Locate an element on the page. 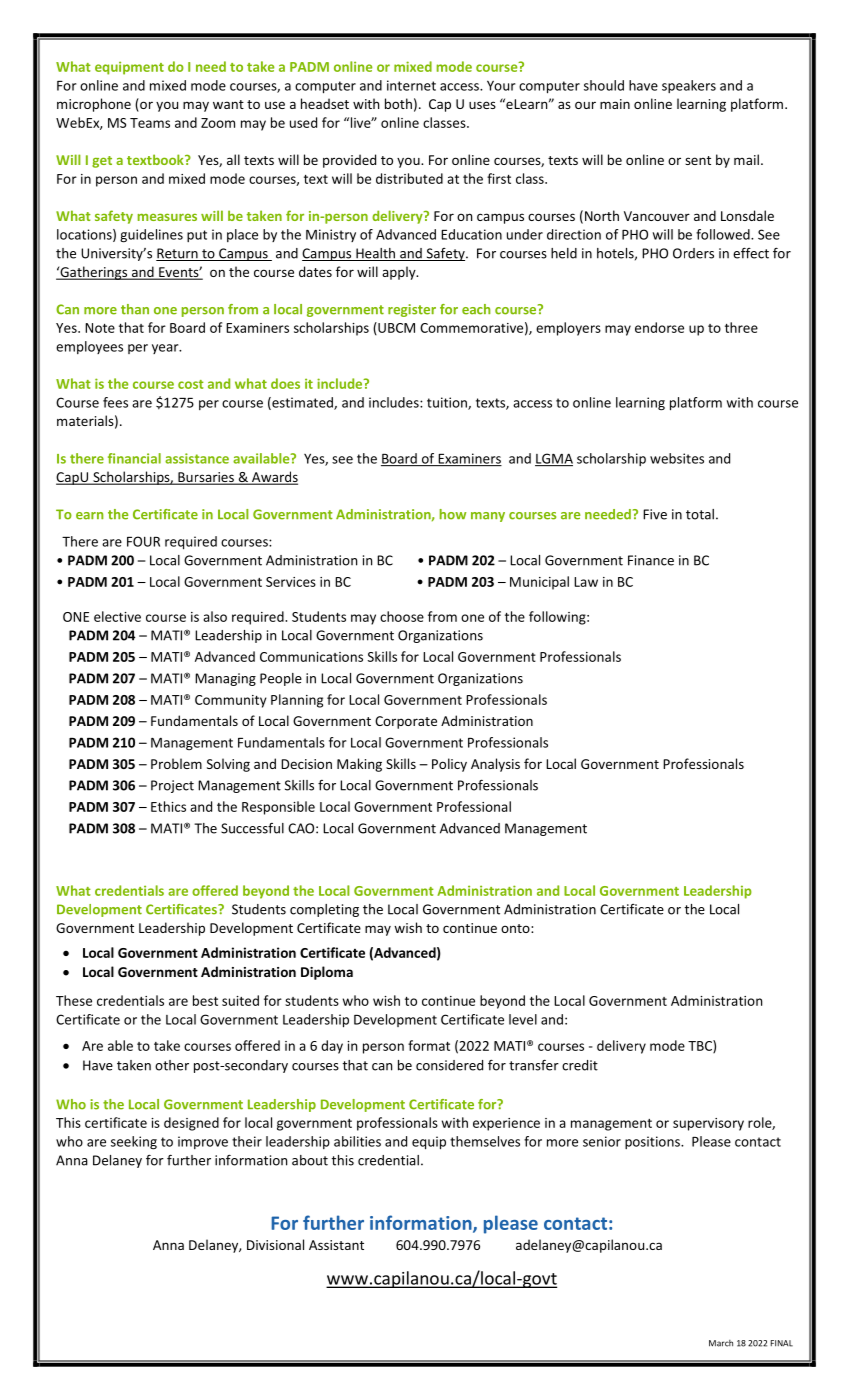 The image size is (849, 1400). sent is located at coordinates (698, 160).
